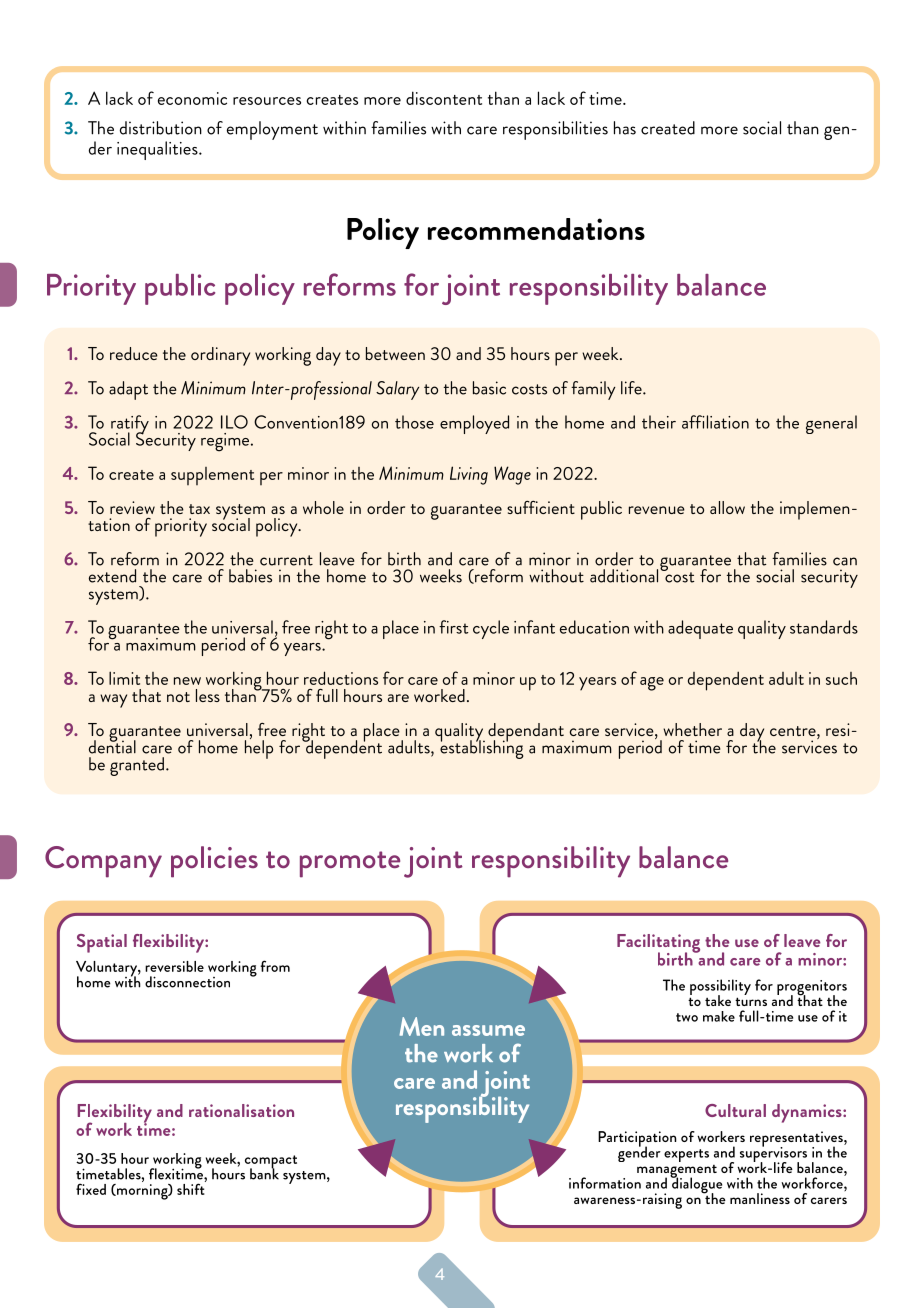  What do you see at coordinates (444, 98) in the screenshot?
I see `discontent` at bounding box center [444, 98].
